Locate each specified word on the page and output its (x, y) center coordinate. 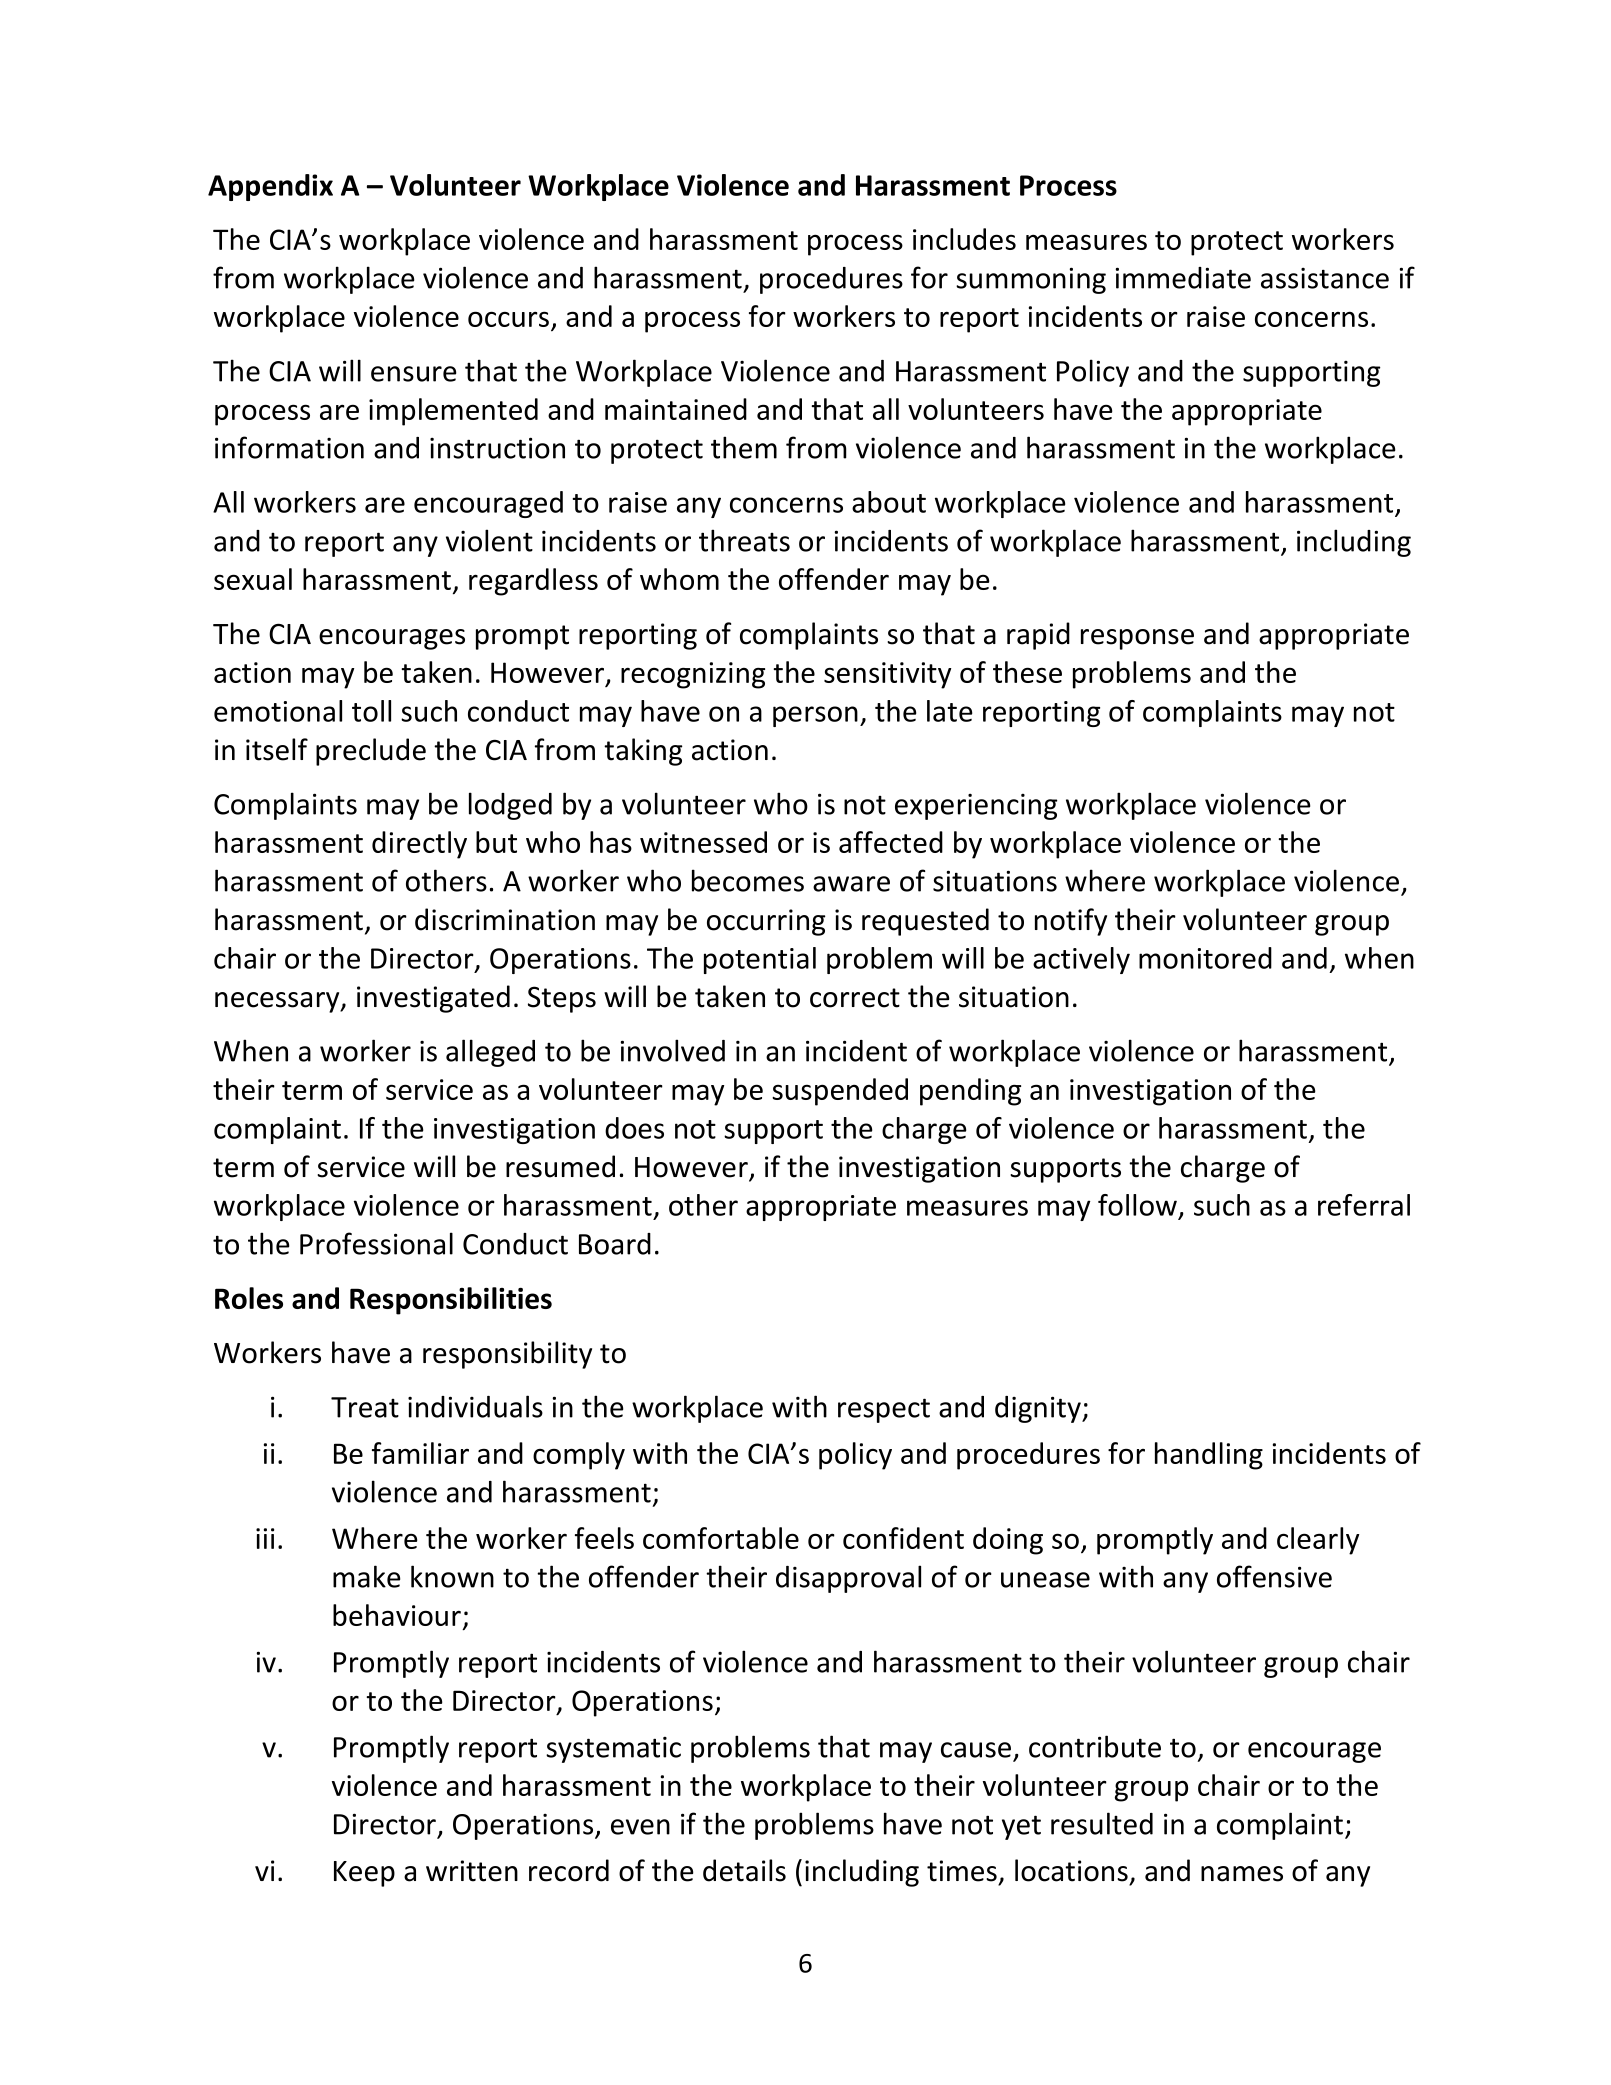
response (1137, 639)
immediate (1183, 278)
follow (1137, 1205)
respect (884, 1410)
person (815, 716)
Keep (364, 1874)
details (744, 1870)
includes (964, 239)
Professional (376, 1243)
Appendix (270, 187)
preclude (371, 752)
